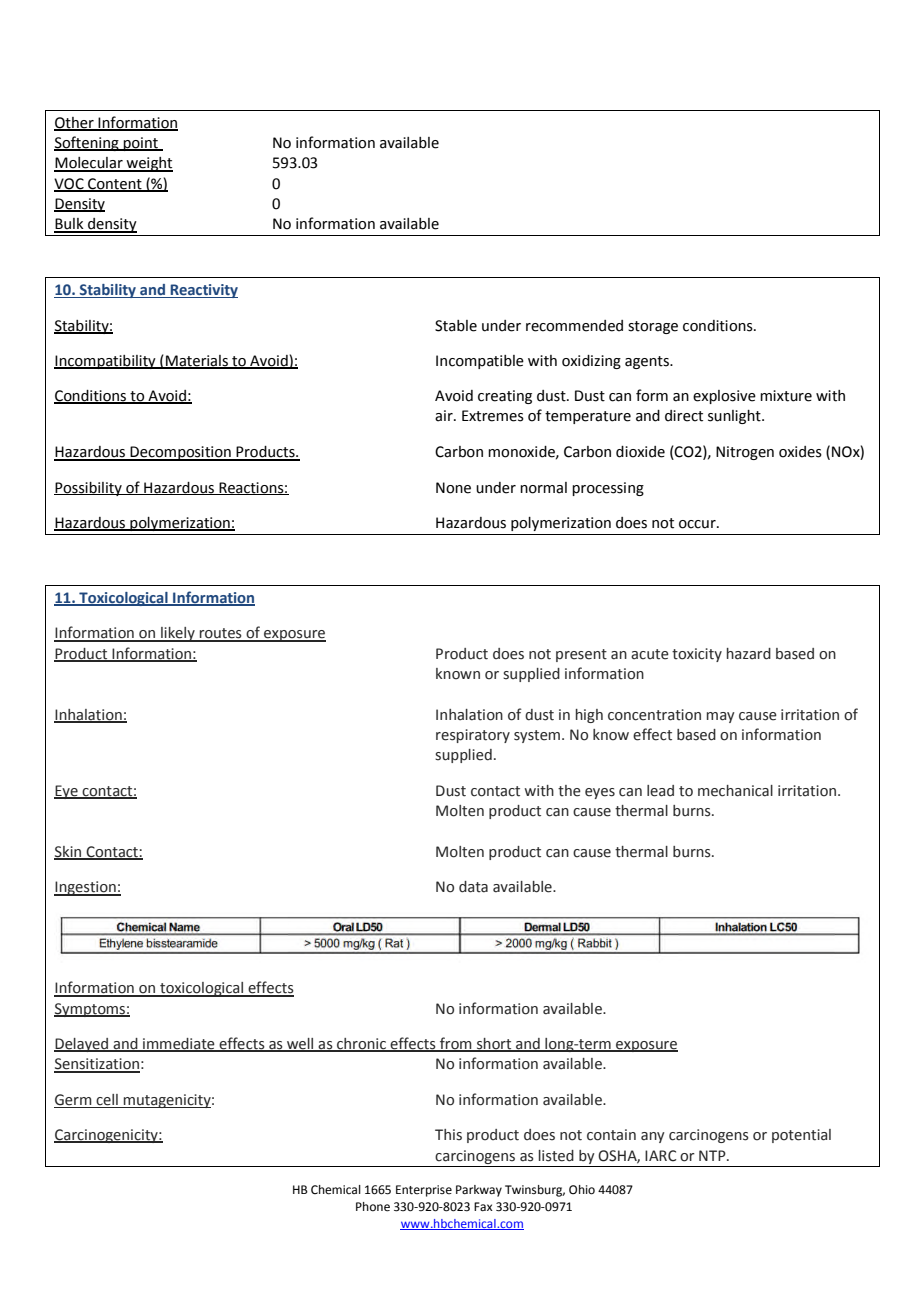 The image size is (924, 1308). What do you see at coordinates (181, 453) in the document?
I see `Decomposition` at bounding box center [181, 453].
